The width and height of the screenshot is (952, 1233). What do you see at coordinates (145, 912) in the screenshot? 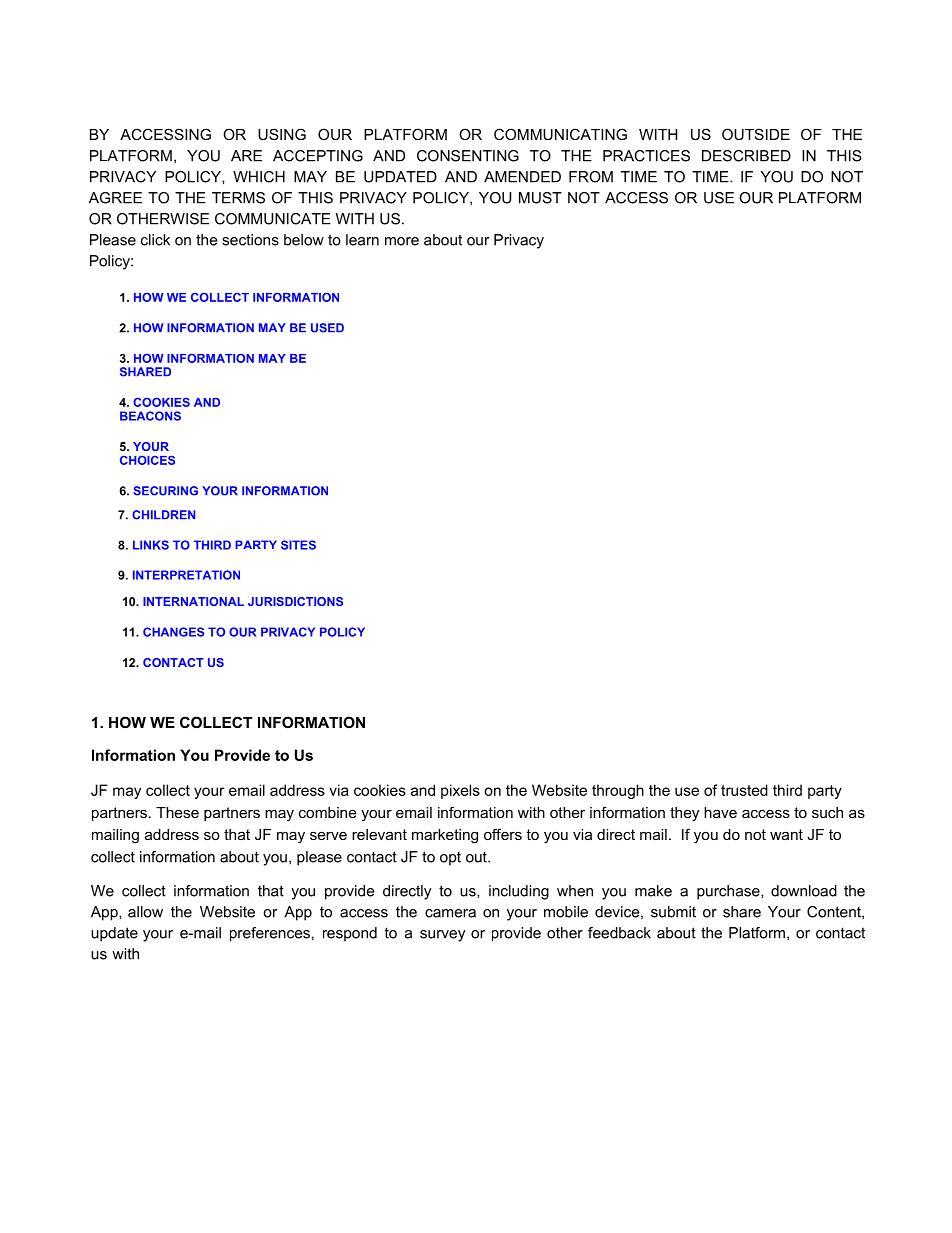
I see `allow` at bounding box center [145, 912].
